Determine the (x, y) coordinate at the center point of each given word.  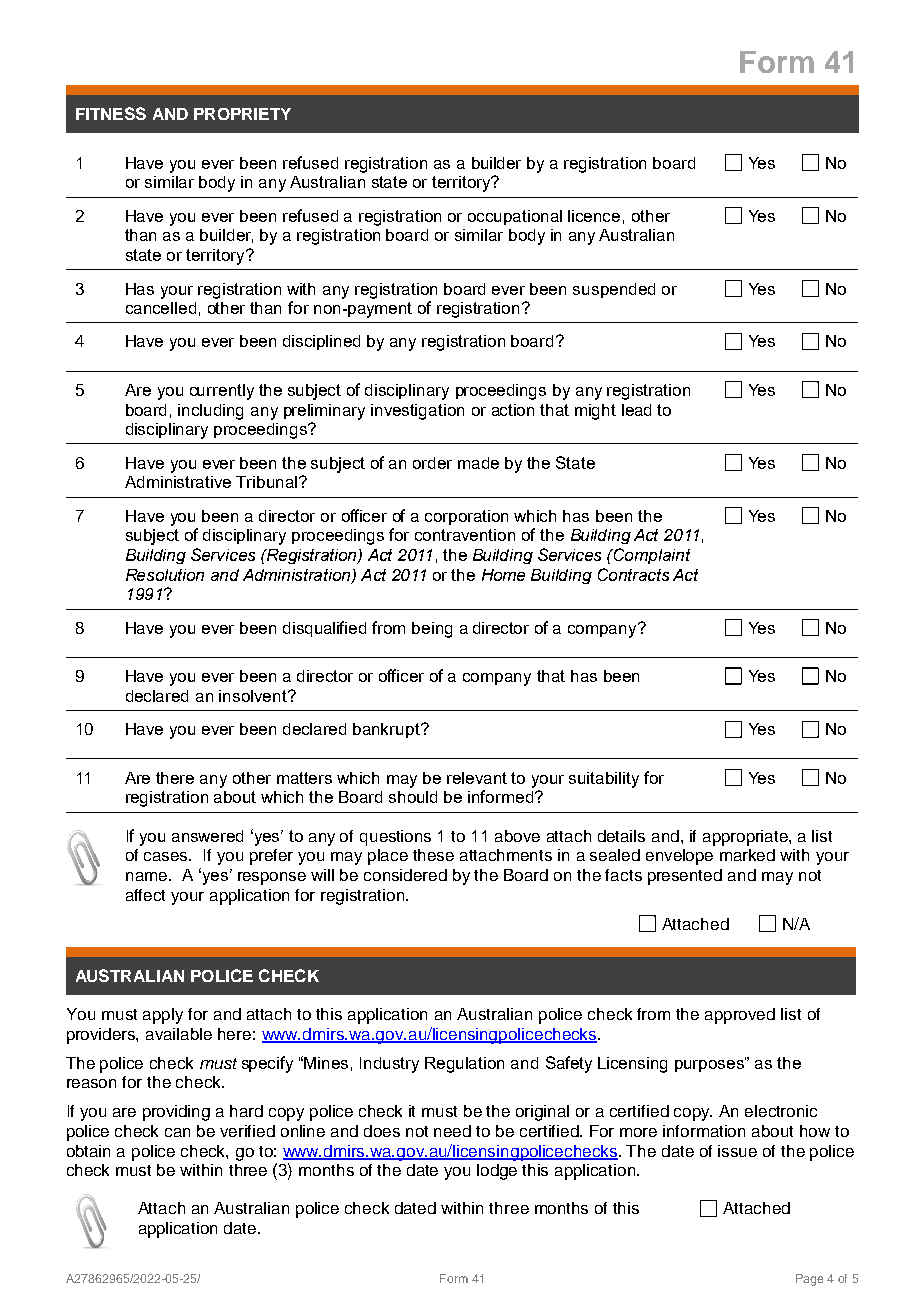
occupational (515, 217)
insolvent (254, 696)
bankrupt (387, 730)
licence (594, 216)
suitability (604, 780)
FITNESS (111, 113)
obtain (88, 1151)
